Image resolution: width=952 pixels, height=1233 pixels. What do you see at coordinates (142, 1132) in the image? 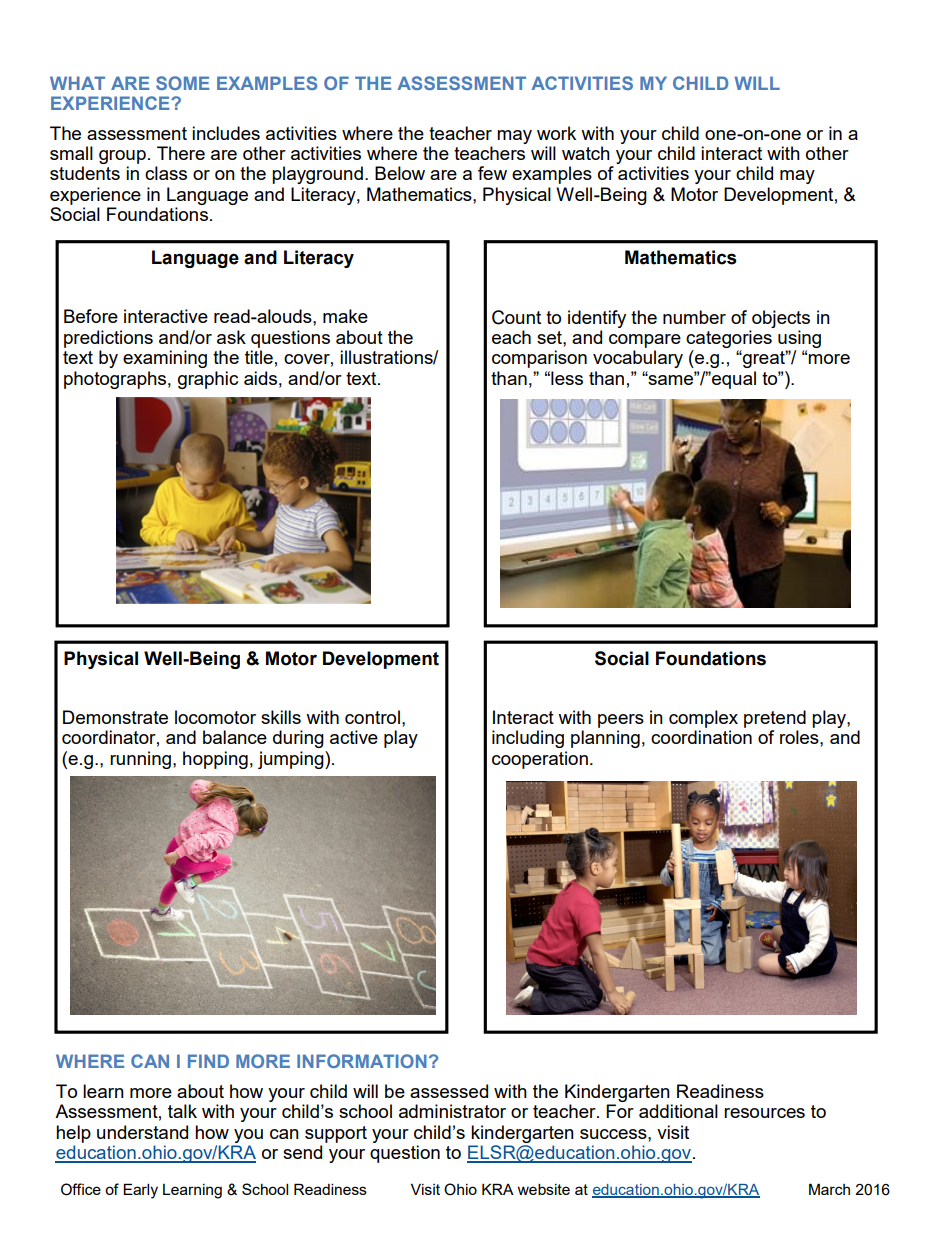
I see `understand` at bounding box center [142, 1132].
